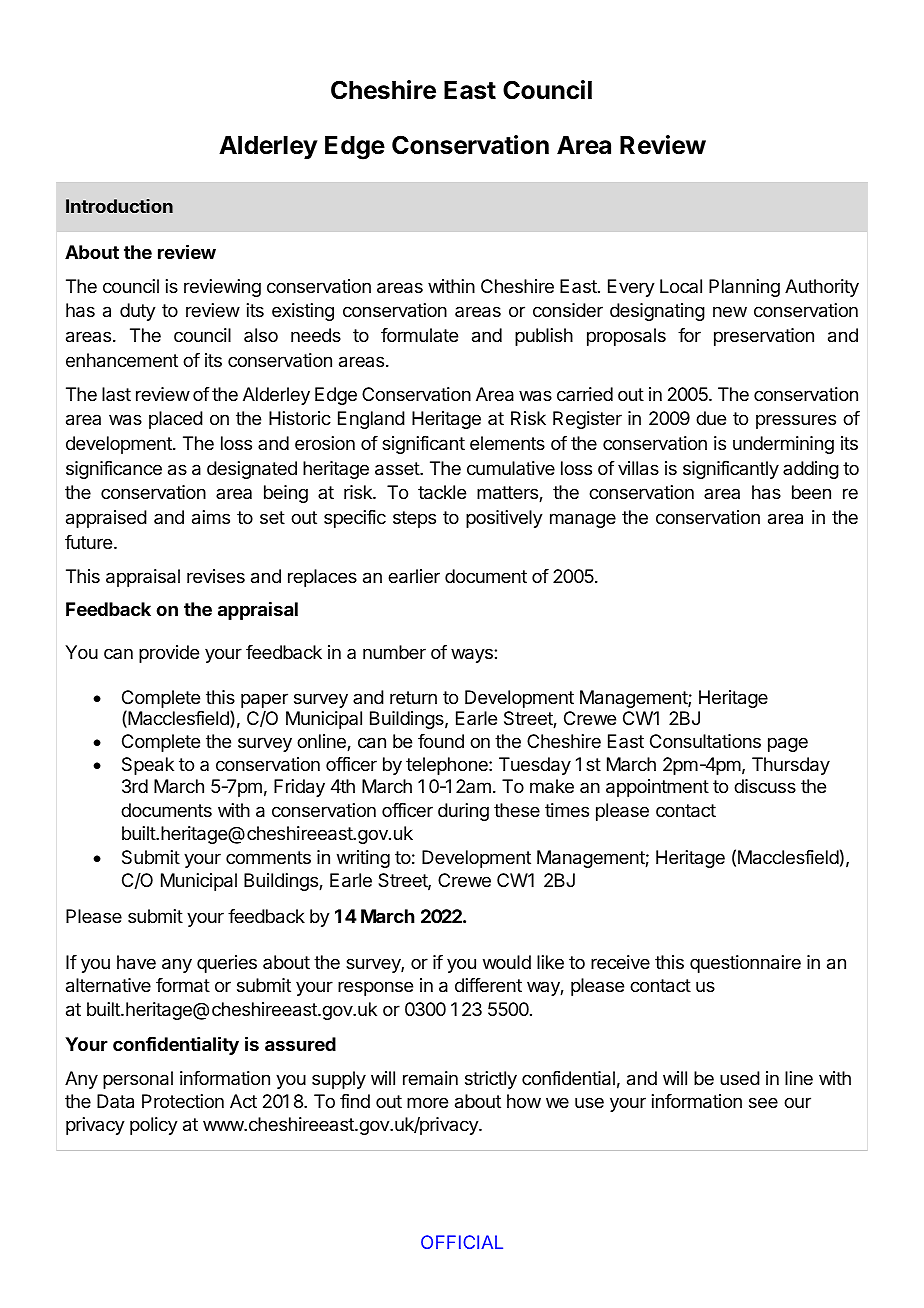  Describe the element at coordinates (119, 206) in the screenshot. I see `Introduction` at that location.
